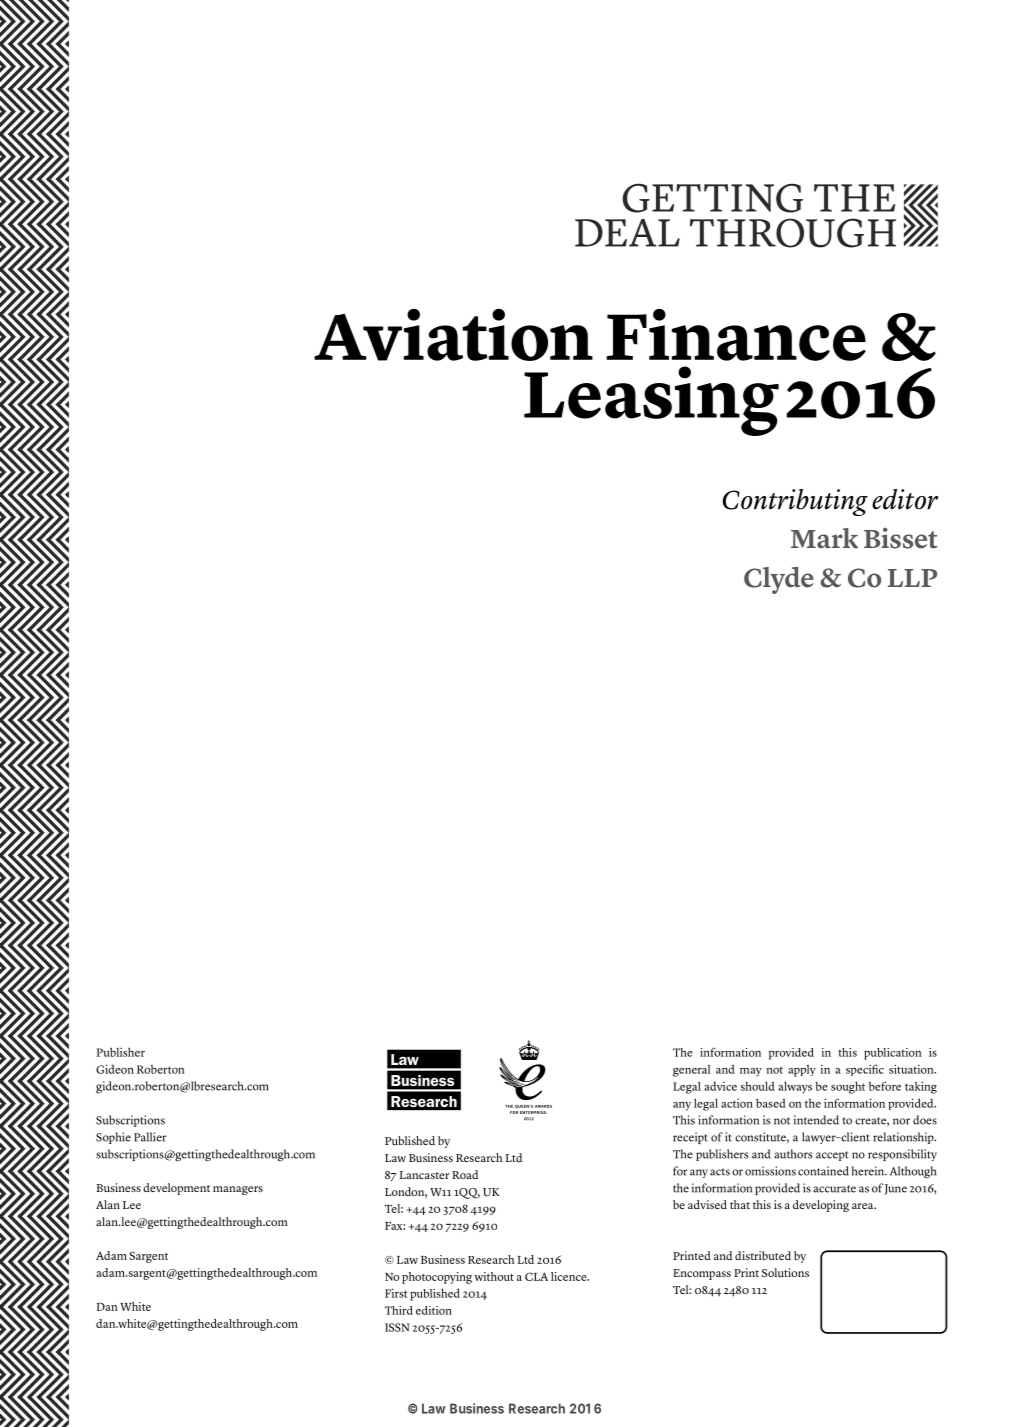 The height and width of the page is (1427, 1009). Describe the element at coordinates (113, 1138) in the page. I see `Sophie` at that location.
